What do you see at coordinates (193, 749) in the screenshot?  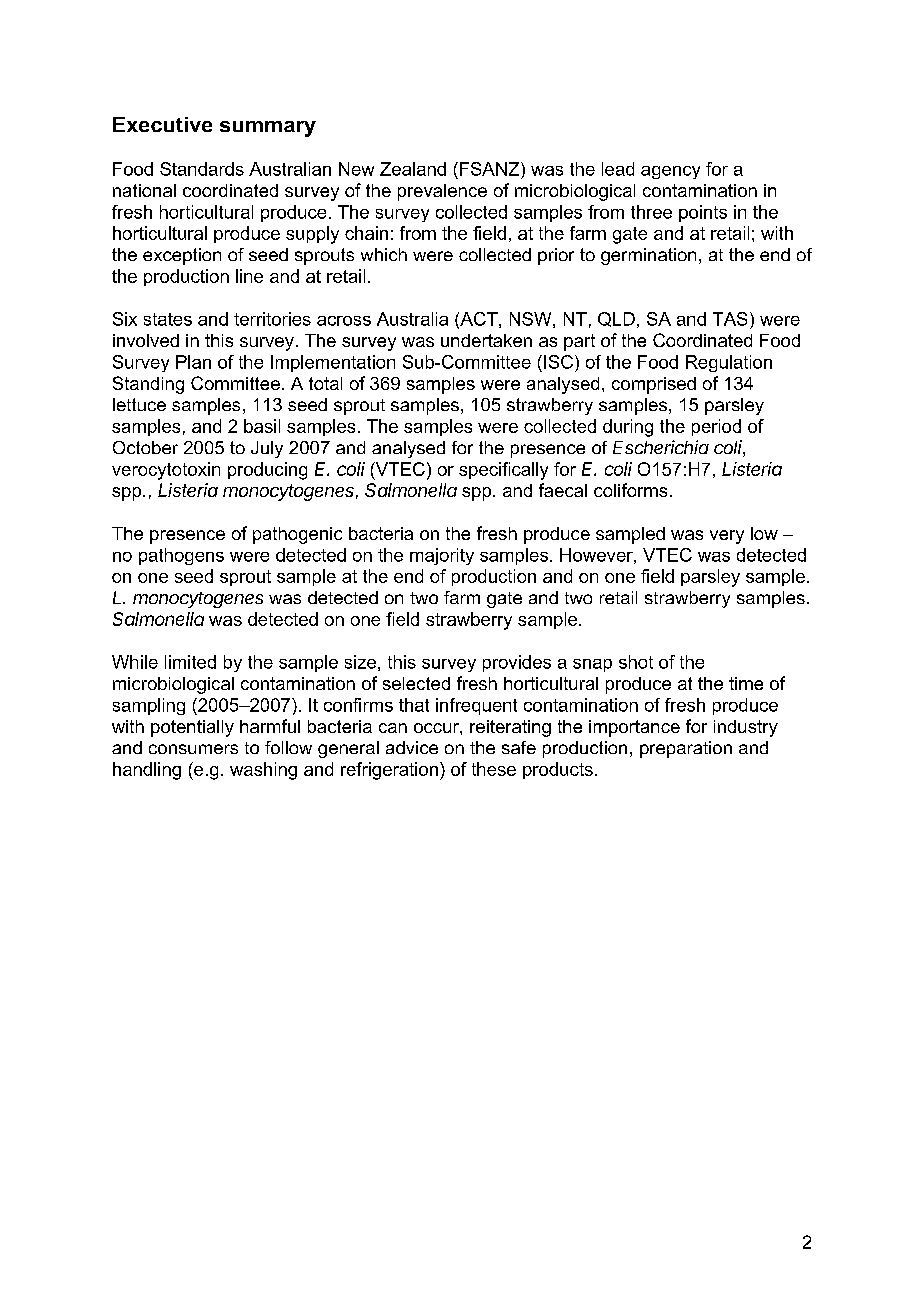 I see `consumers` at bounding box center [193, 749].
